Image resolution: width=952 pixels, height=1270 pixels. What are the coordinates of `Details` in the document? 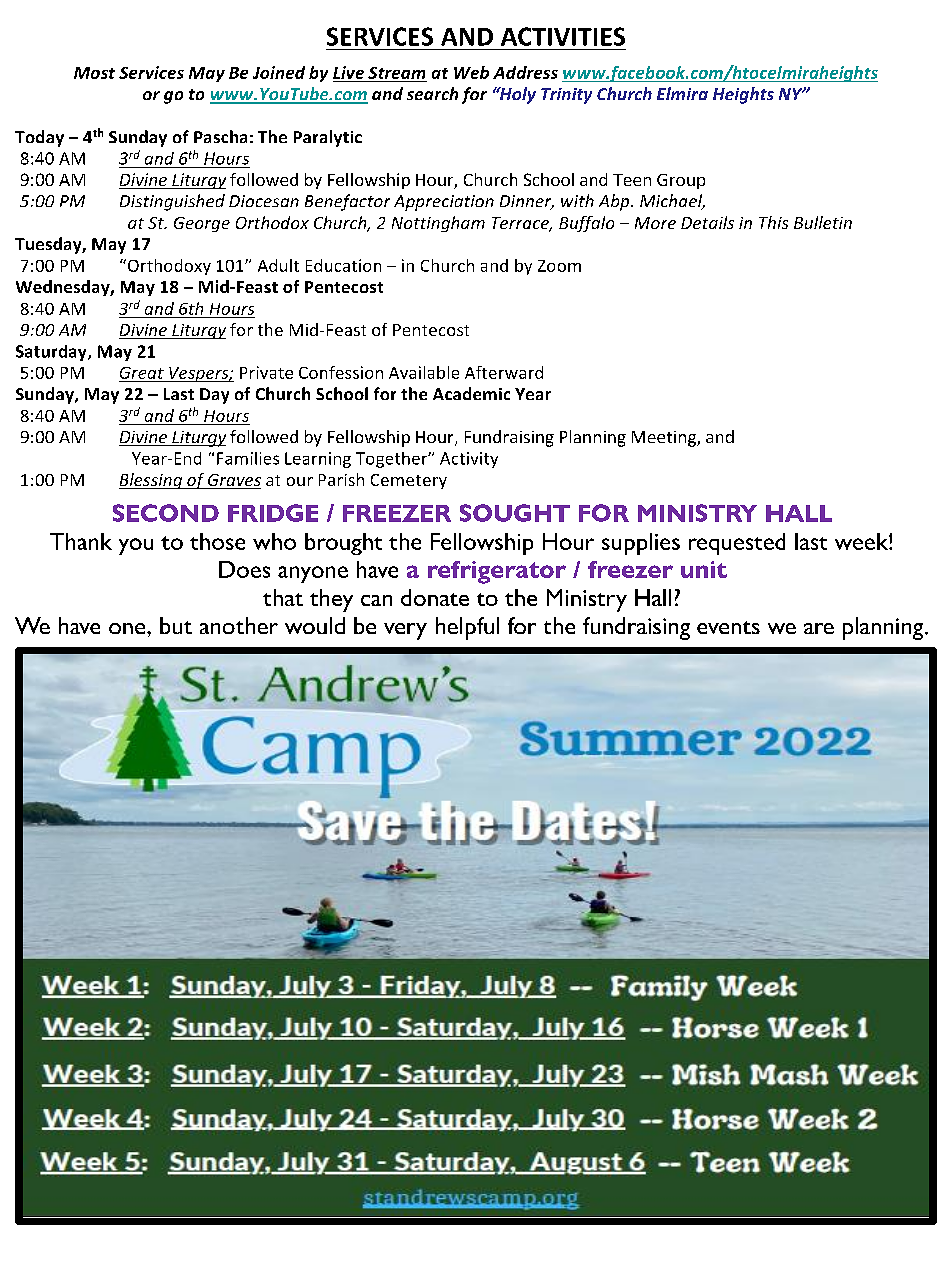 It's located at (707, 222).
